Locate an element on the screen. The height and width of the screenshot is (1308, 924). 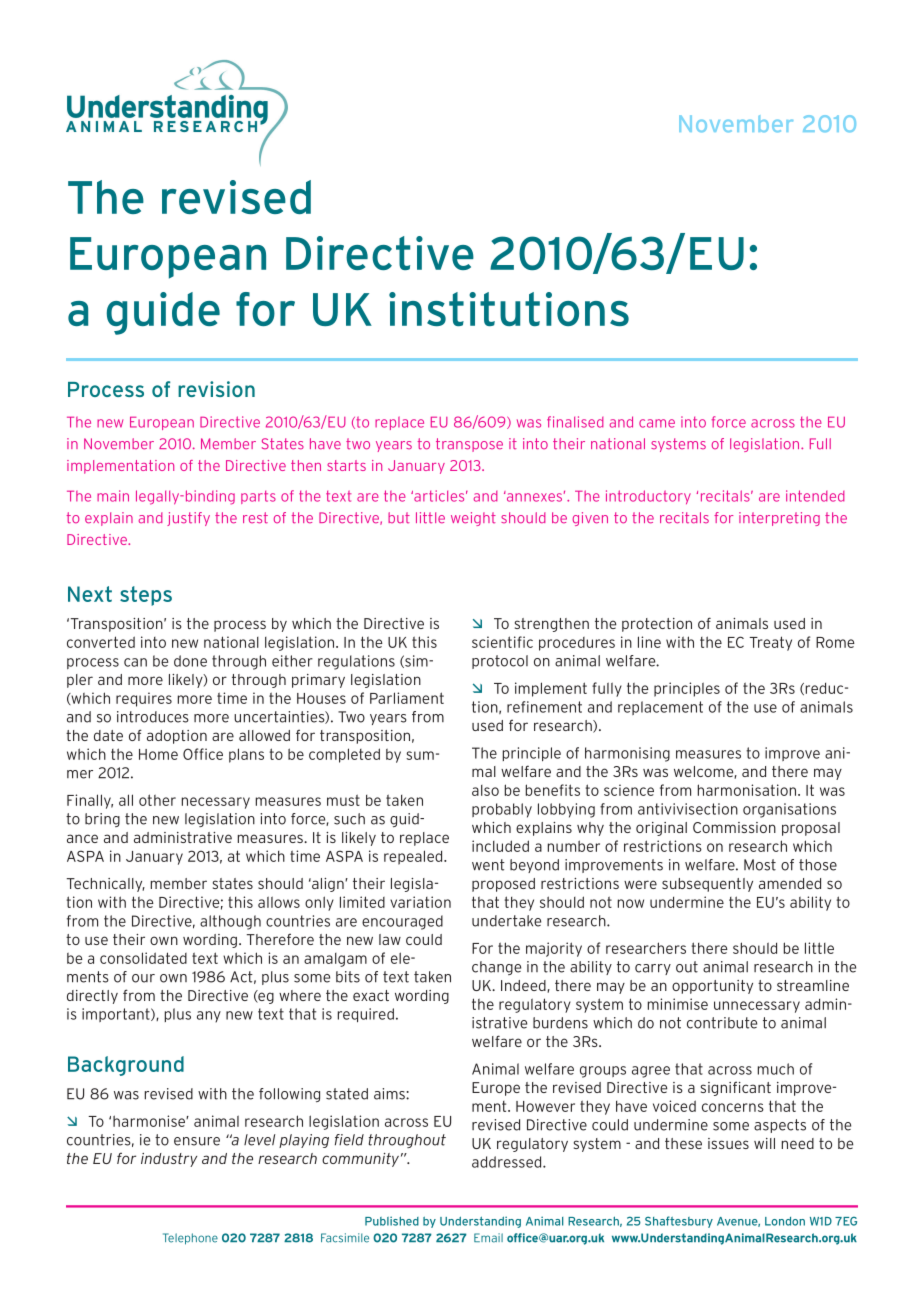
other is located at coordinates (157, 800).
